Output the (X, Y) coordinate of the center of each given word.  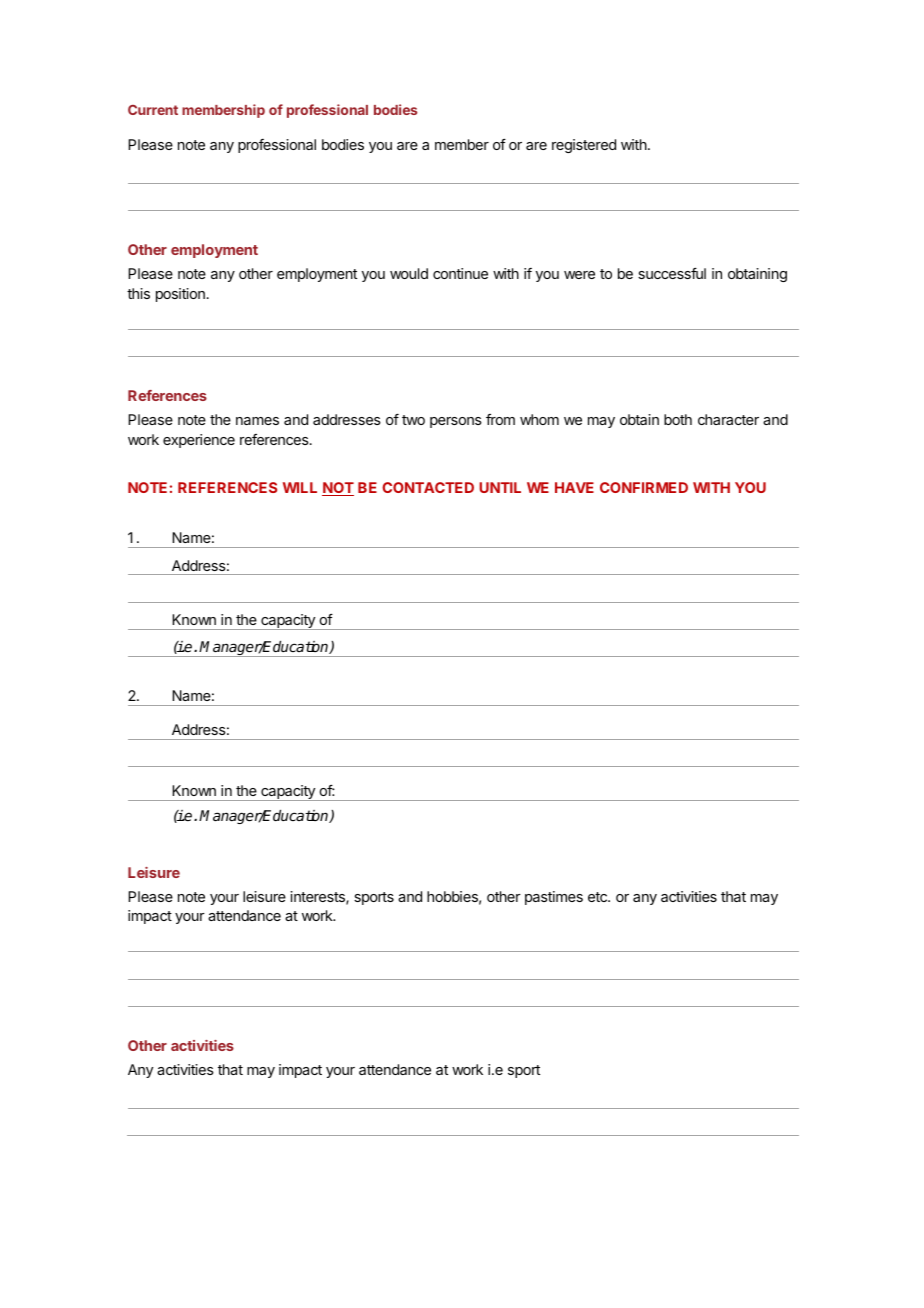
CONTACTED (428, 487)
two (413, 420)
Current (153, 110)
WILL (300, 487)
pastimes (554, 898)
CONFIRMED (644, 487)
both (678, 419)
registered (584, 146)
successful (672, 273)
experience (199, 441)
